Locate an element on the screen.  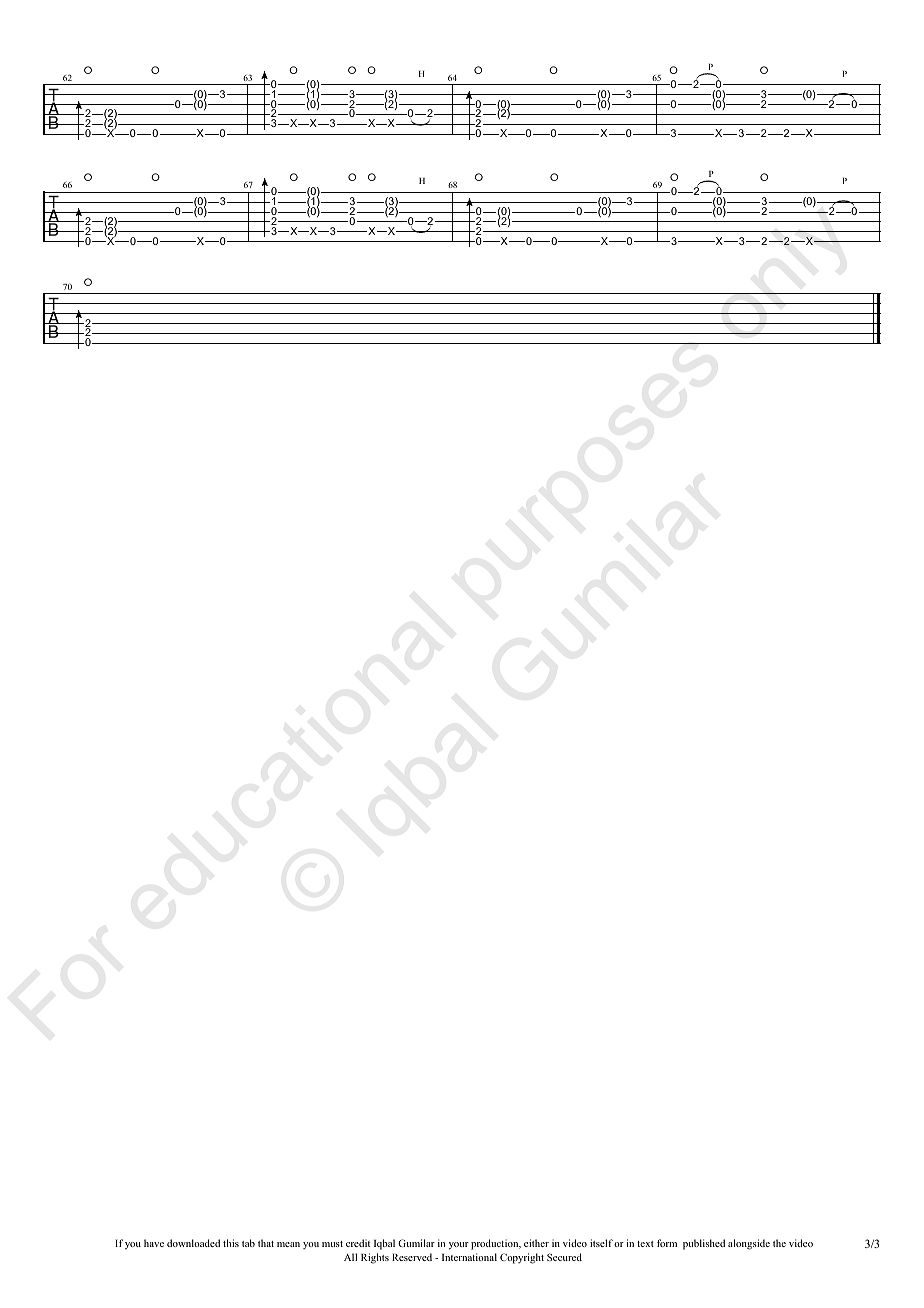
your is located at coordinates (459, 1246).
